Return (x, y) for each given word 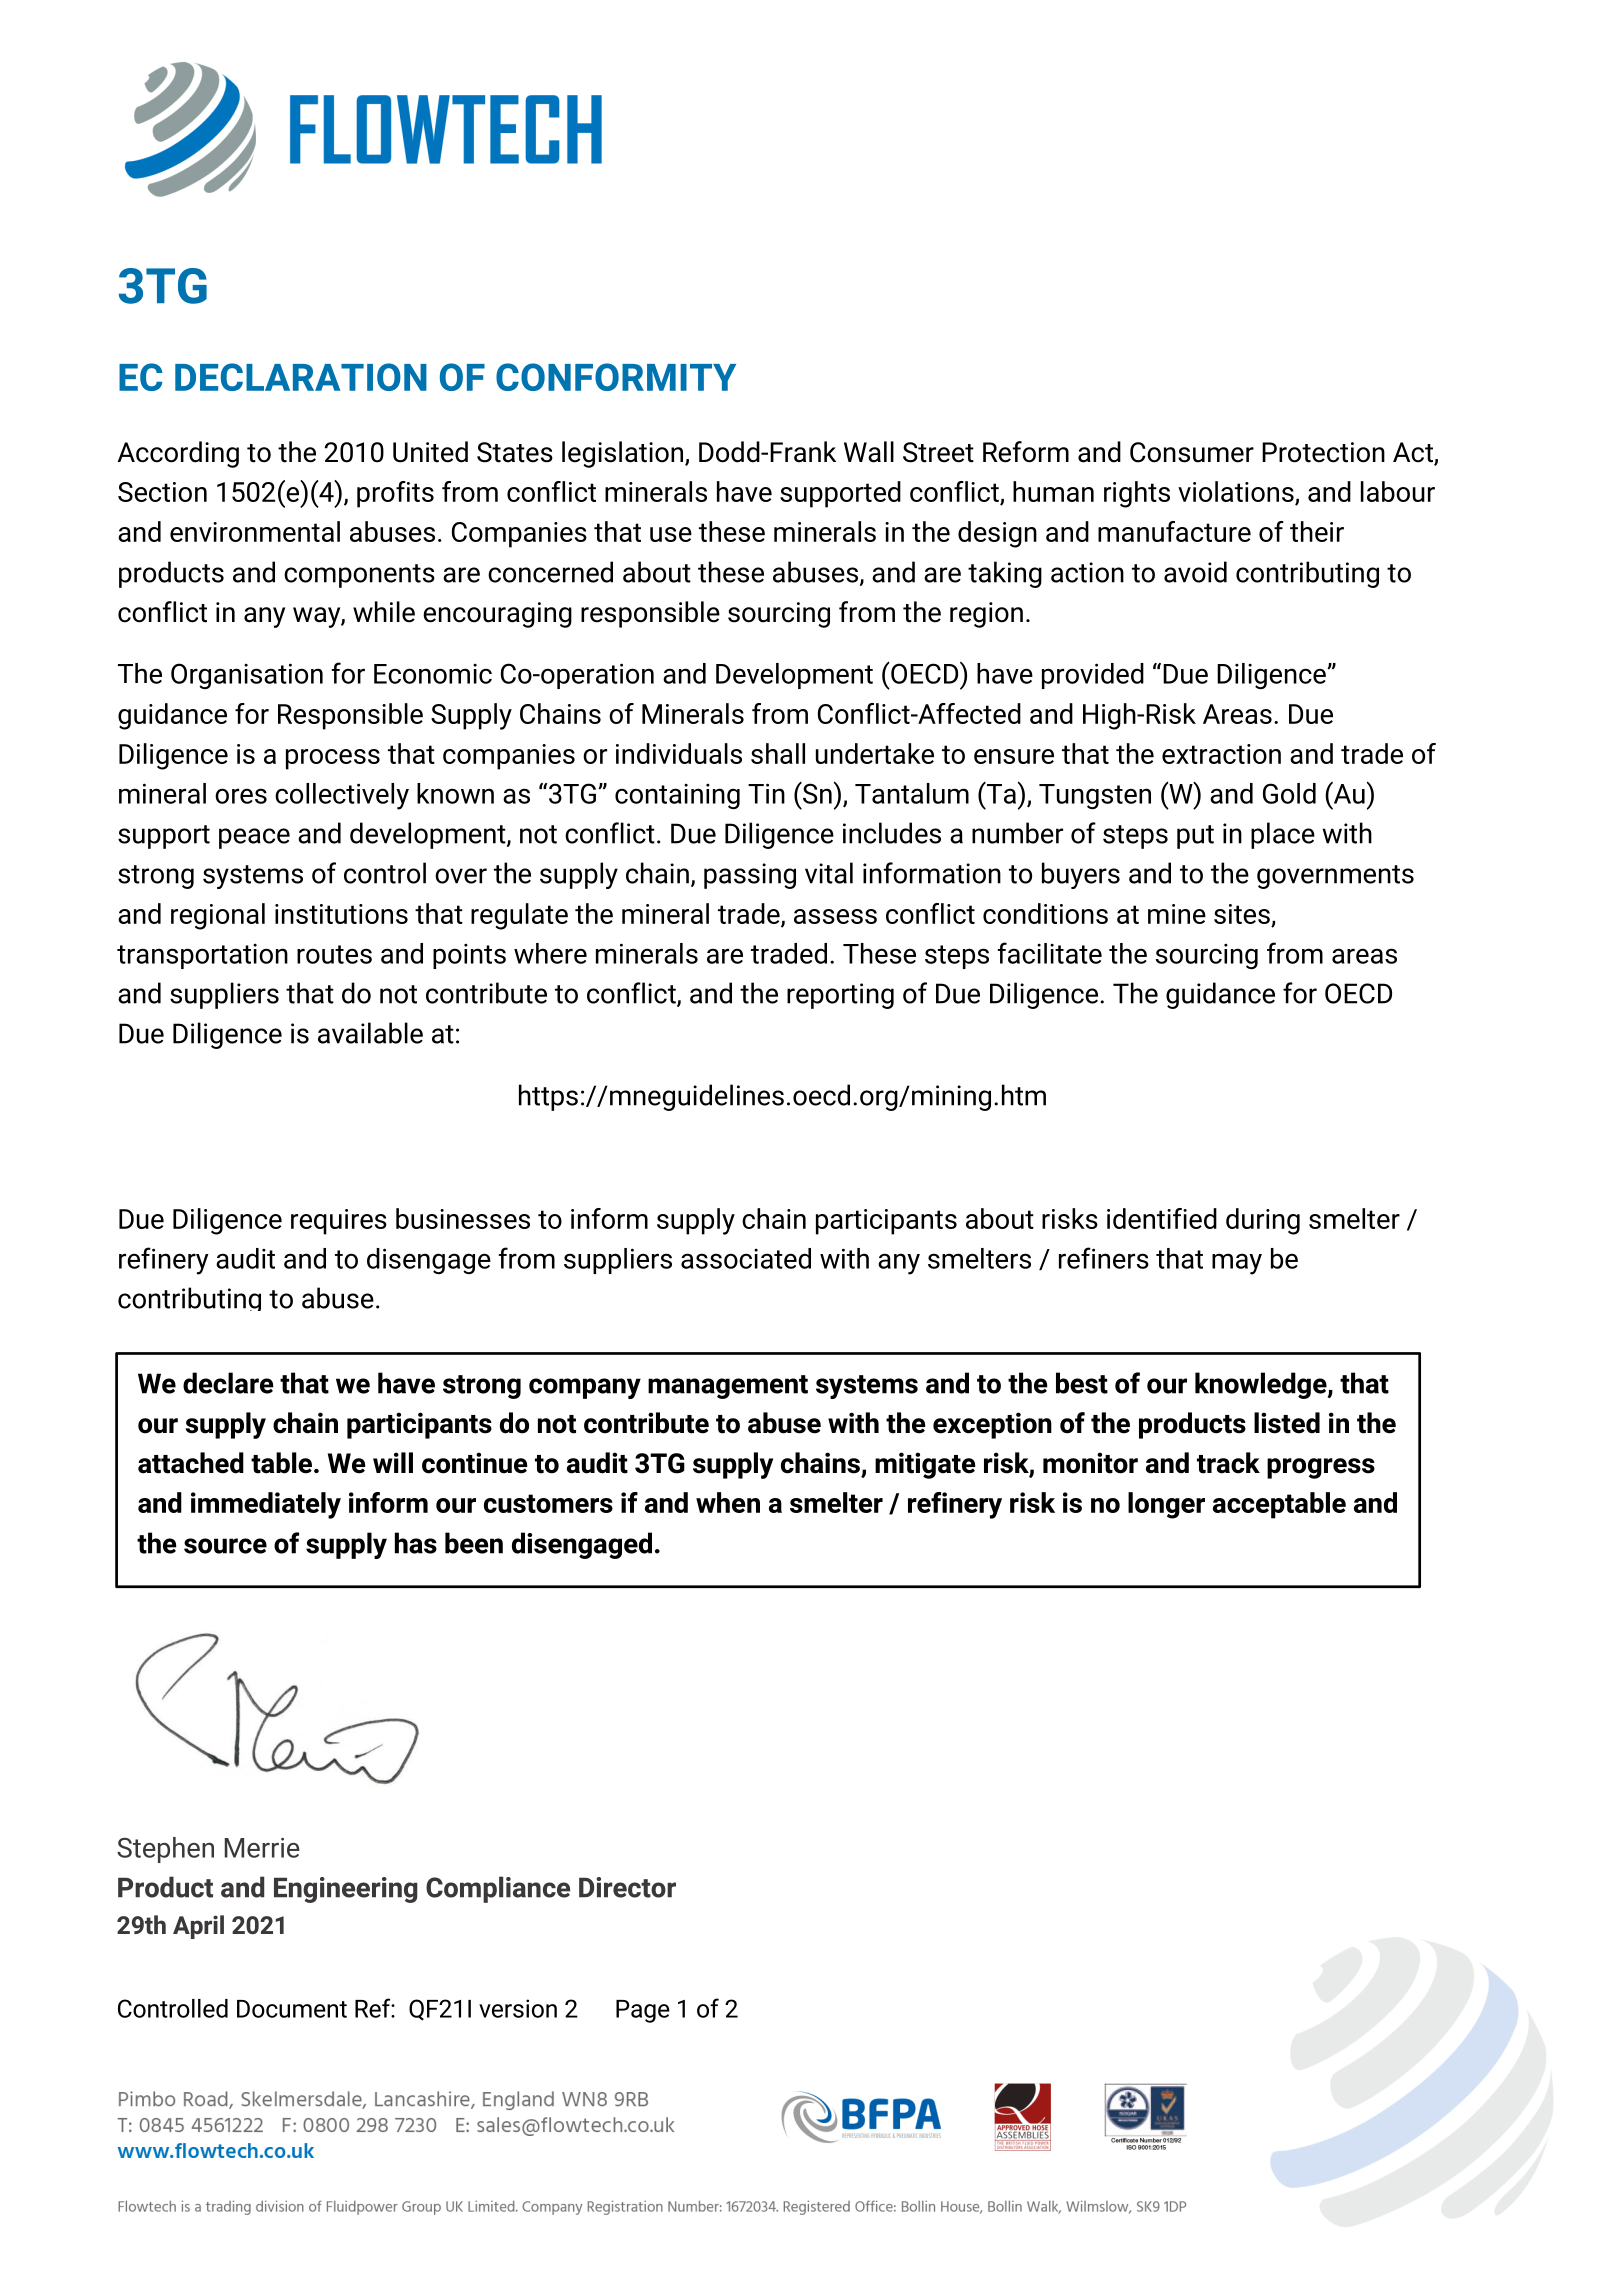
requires (339, 1222)
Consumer (1192, 452)
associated (746, 1258)
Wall (869, 452)
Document (292, 2009)
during (1263, 1221)
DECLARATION (301, 377)
